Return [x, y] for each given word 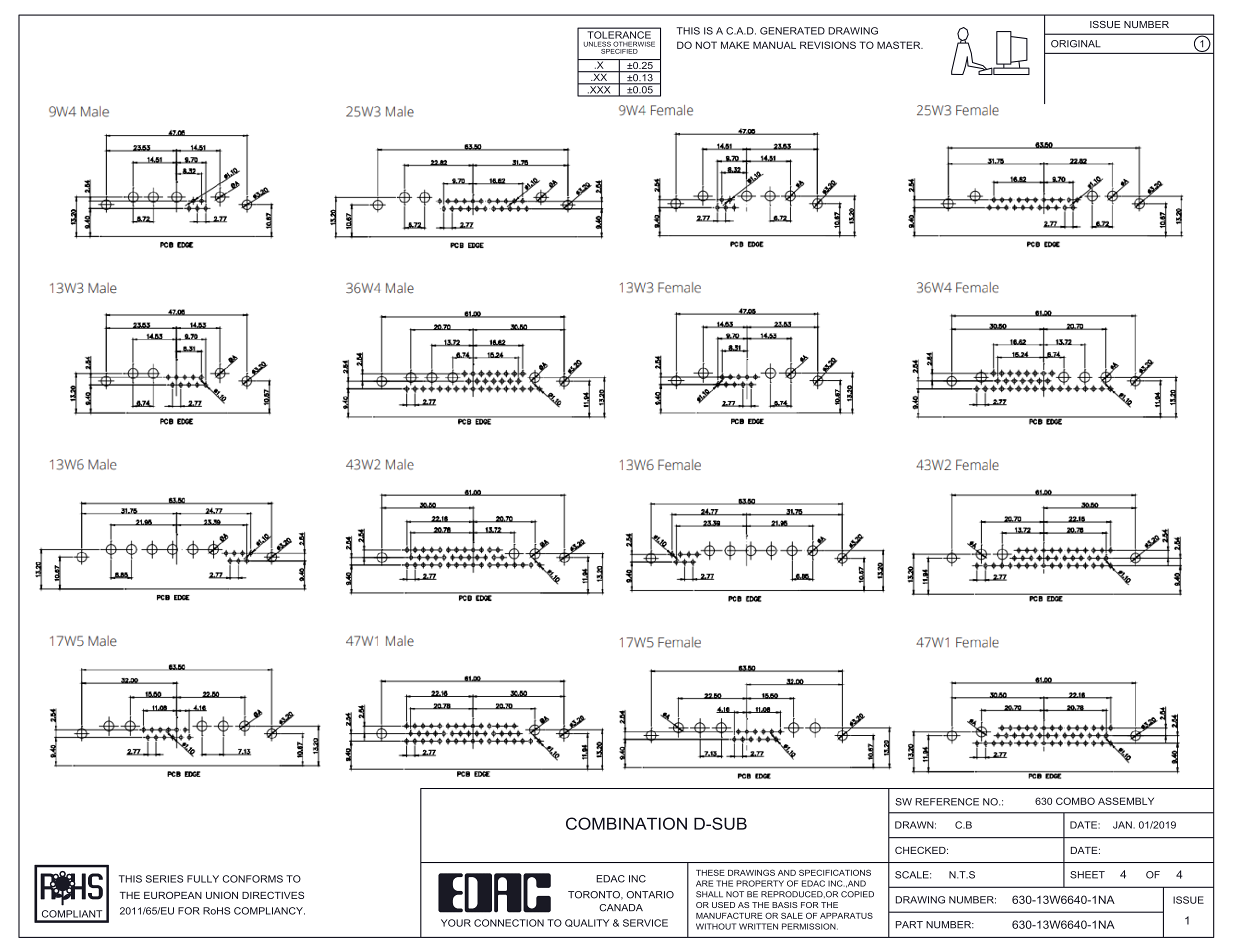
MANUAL [774, 45]
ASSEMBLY [1126, 801]
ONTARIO [650, 895]
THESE [710, 872]
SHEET [1087, 875]
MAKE [735, 45]
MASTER [900, 45]
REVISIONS [828, 45]
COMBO [1075, 801]
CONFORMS [253, 879]
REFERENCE [947, 802]
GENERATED [792, 31]
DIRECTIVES [273, 895]
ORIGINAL [1076, 44]
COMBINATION [626, 823]
